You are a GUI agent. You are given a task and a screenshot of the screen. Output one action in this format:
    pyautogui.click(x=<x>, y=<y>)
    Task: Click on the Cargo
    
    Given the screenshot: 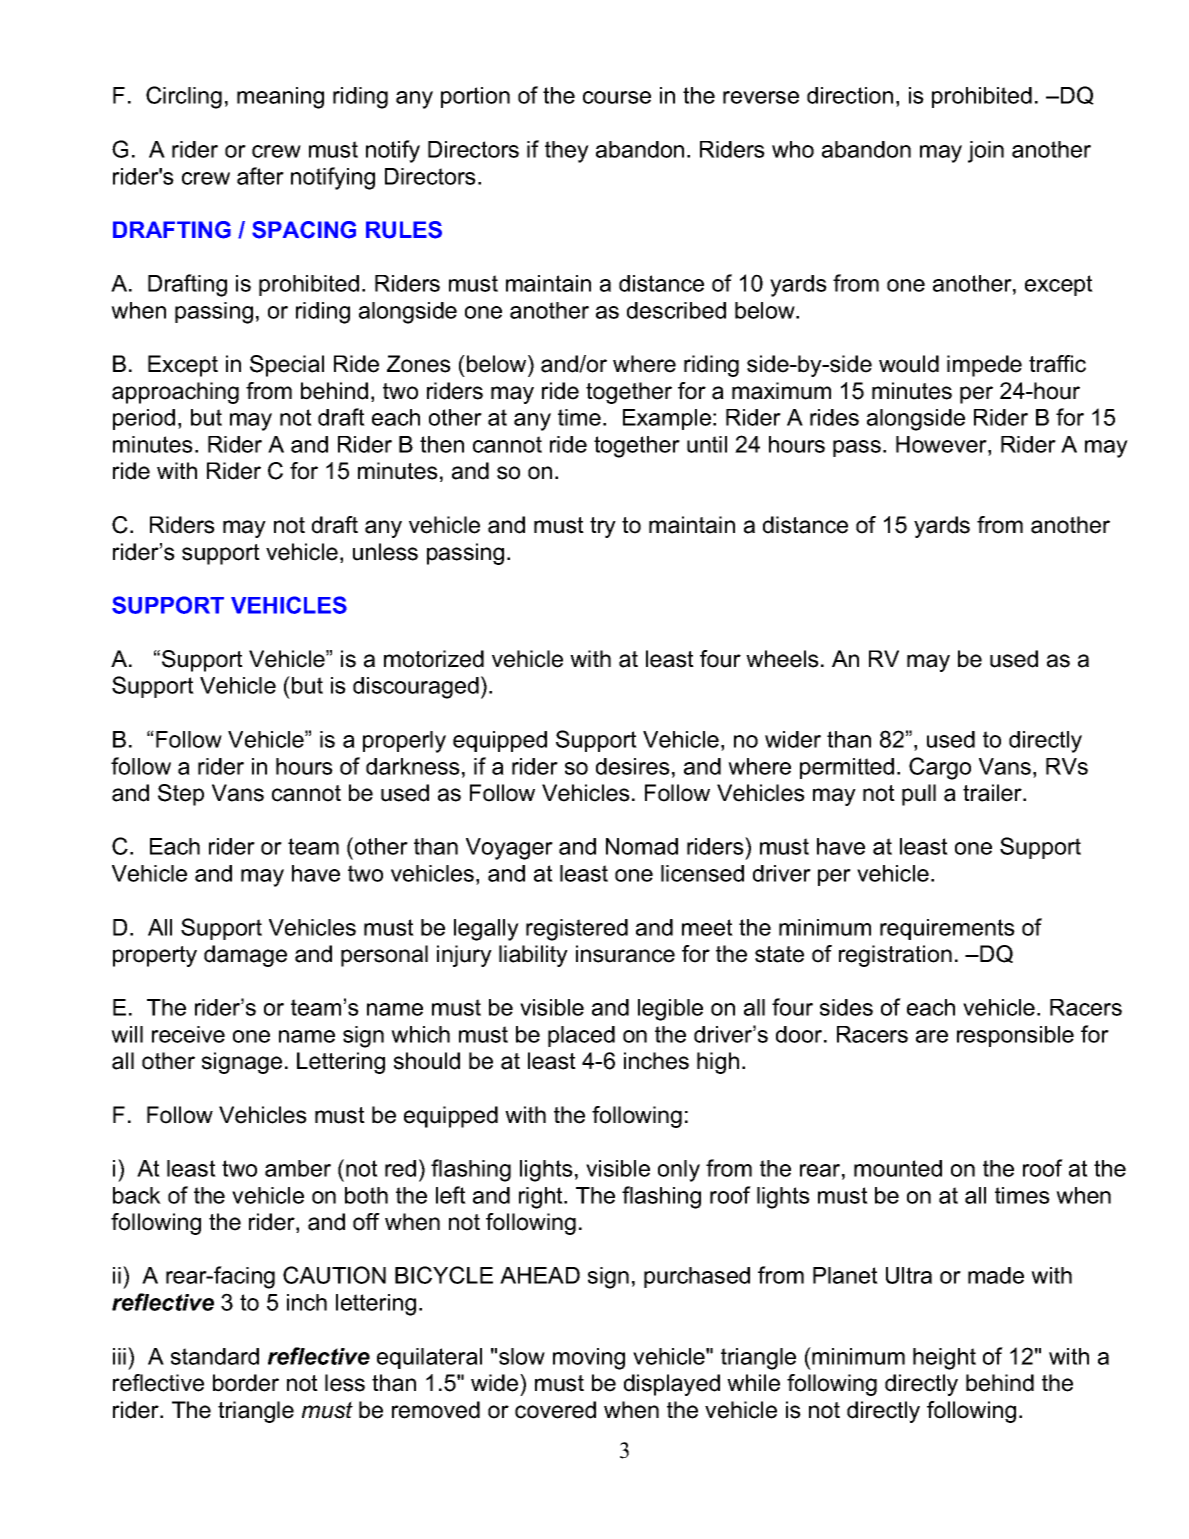 What is the action you would take?
    pyautogui.click(x=940, y=768)
